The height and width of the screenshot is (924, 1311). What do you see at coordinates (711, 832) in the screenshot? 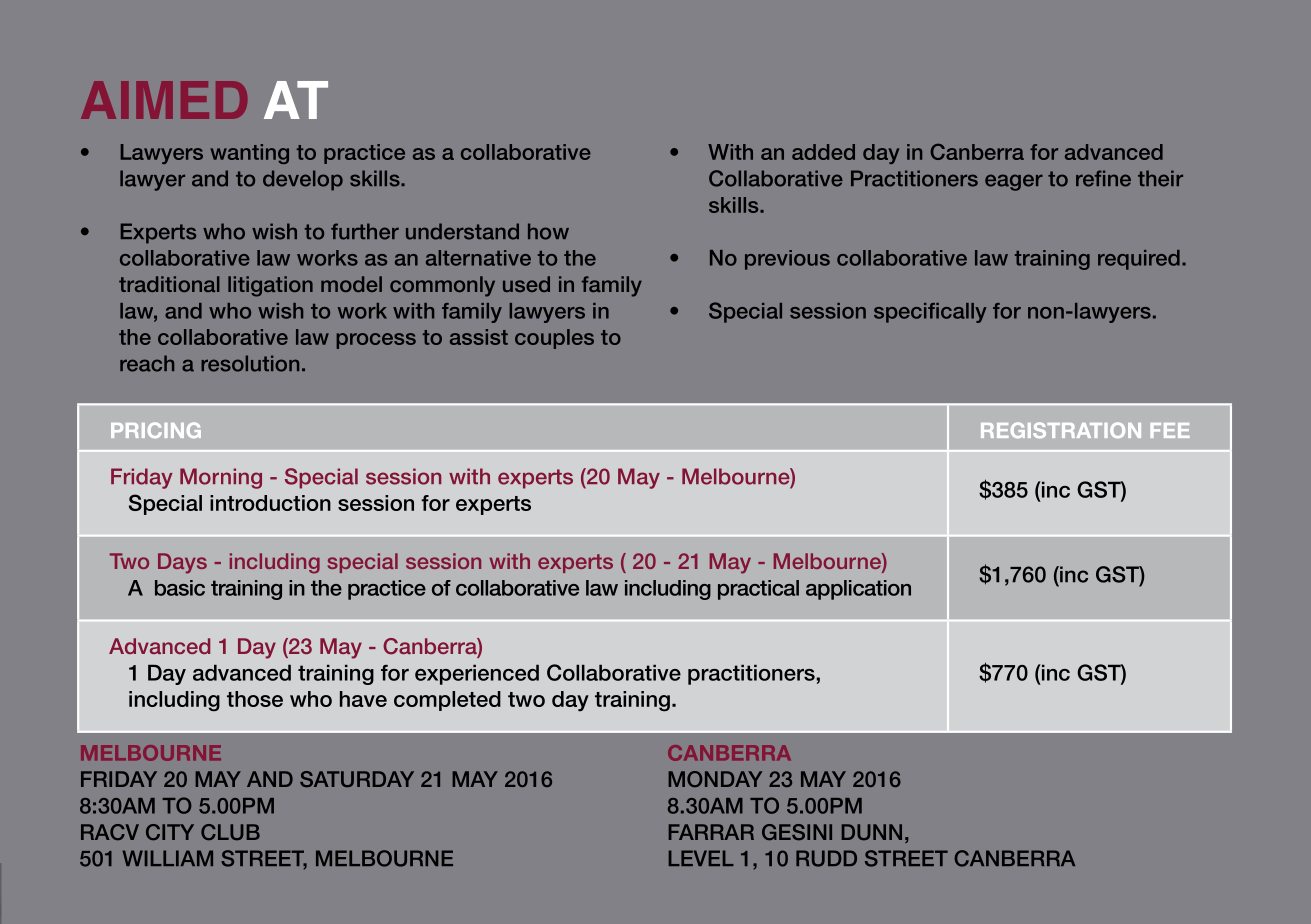
I see `FARRAR` at bounding box center [711, 832].
